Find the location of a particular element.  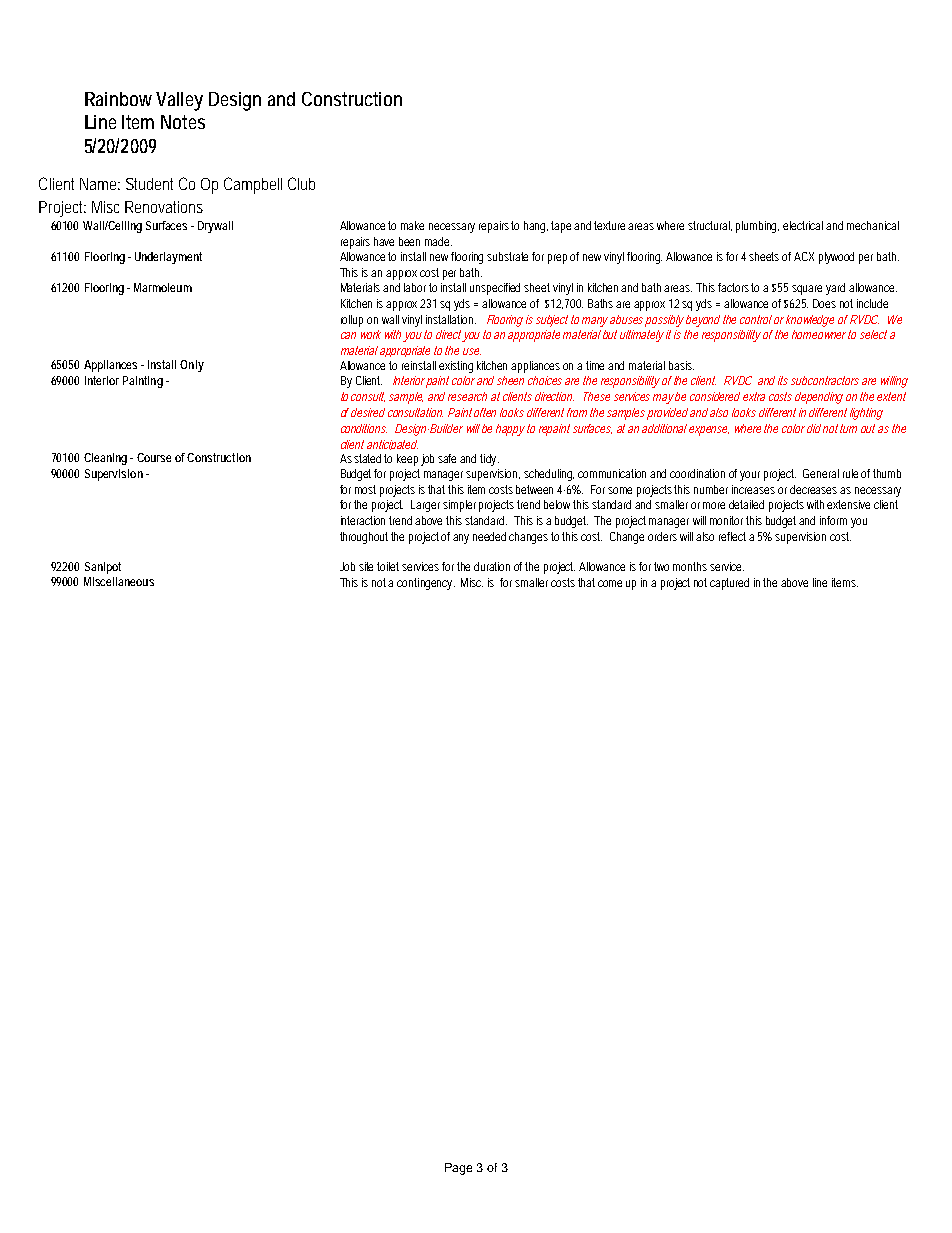

Notes is located at coordinates (183, 122).
